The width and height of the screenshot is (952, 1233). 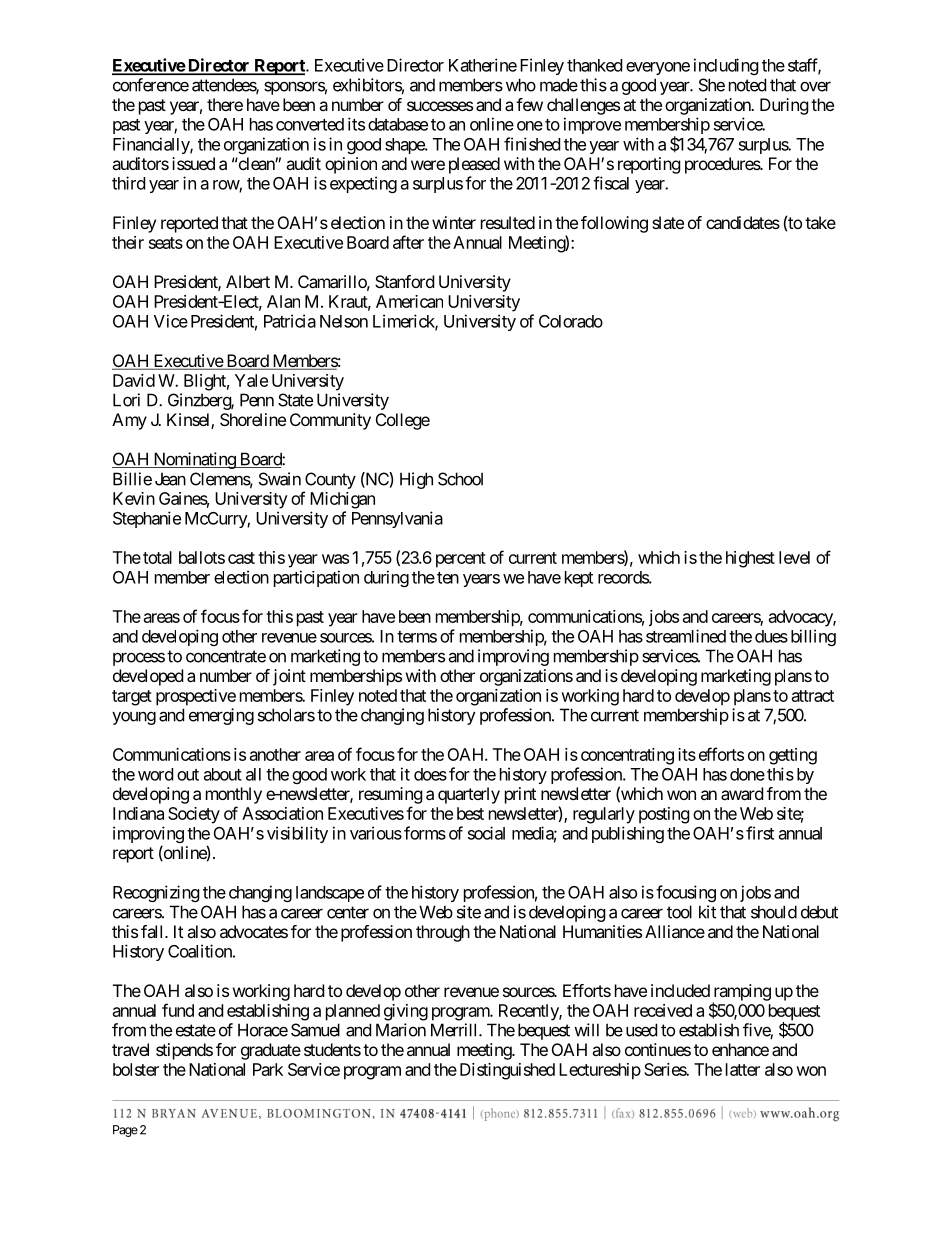 I want to click on issued, so click(x=193, y=163).
